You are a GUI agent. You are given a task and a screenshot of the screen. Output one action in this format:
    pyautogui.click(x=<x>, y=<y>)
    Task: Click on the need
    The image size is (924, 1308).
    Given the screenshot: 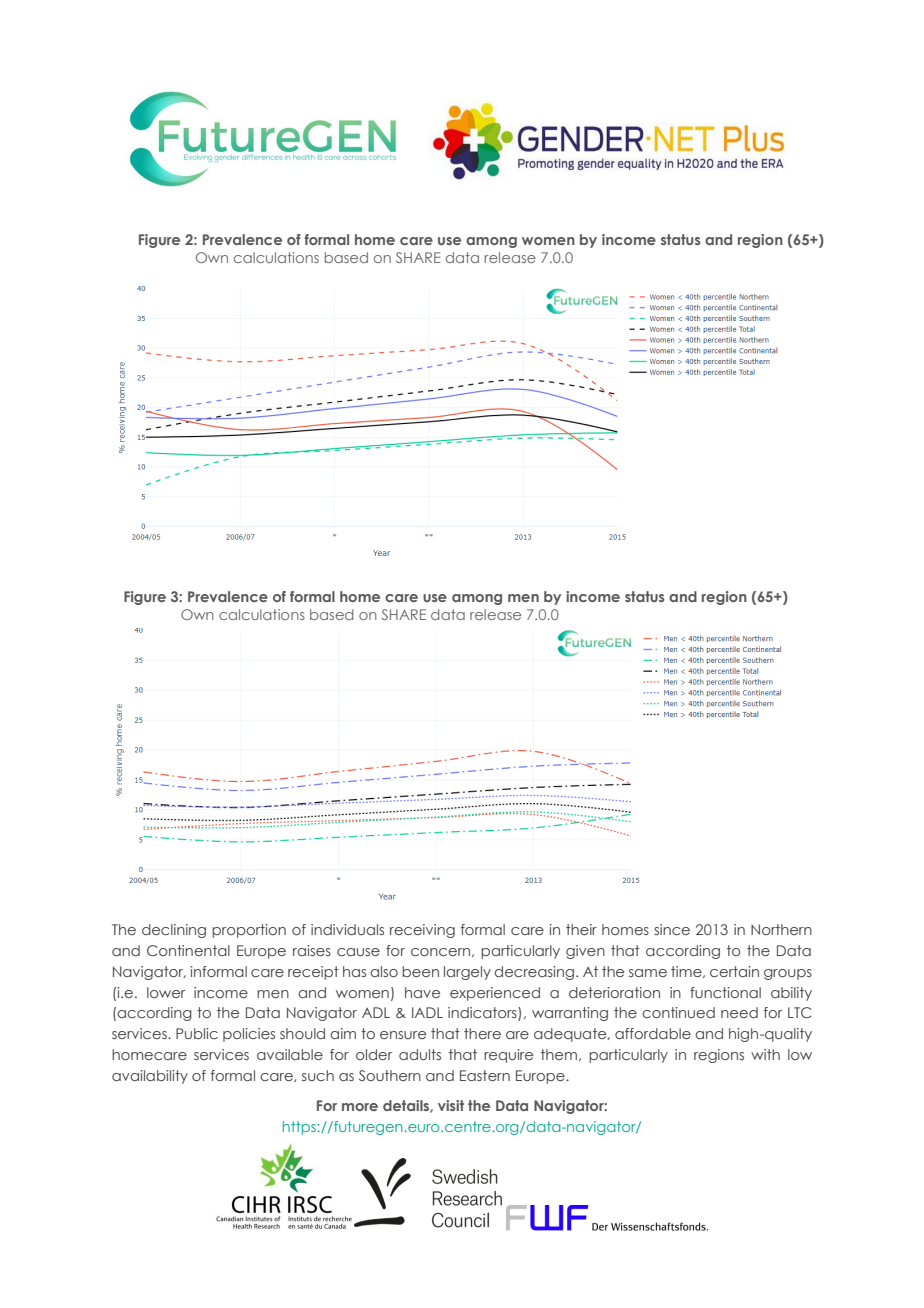 What is the action you would take?
    pyautogui.click(x=739, y=1012)
